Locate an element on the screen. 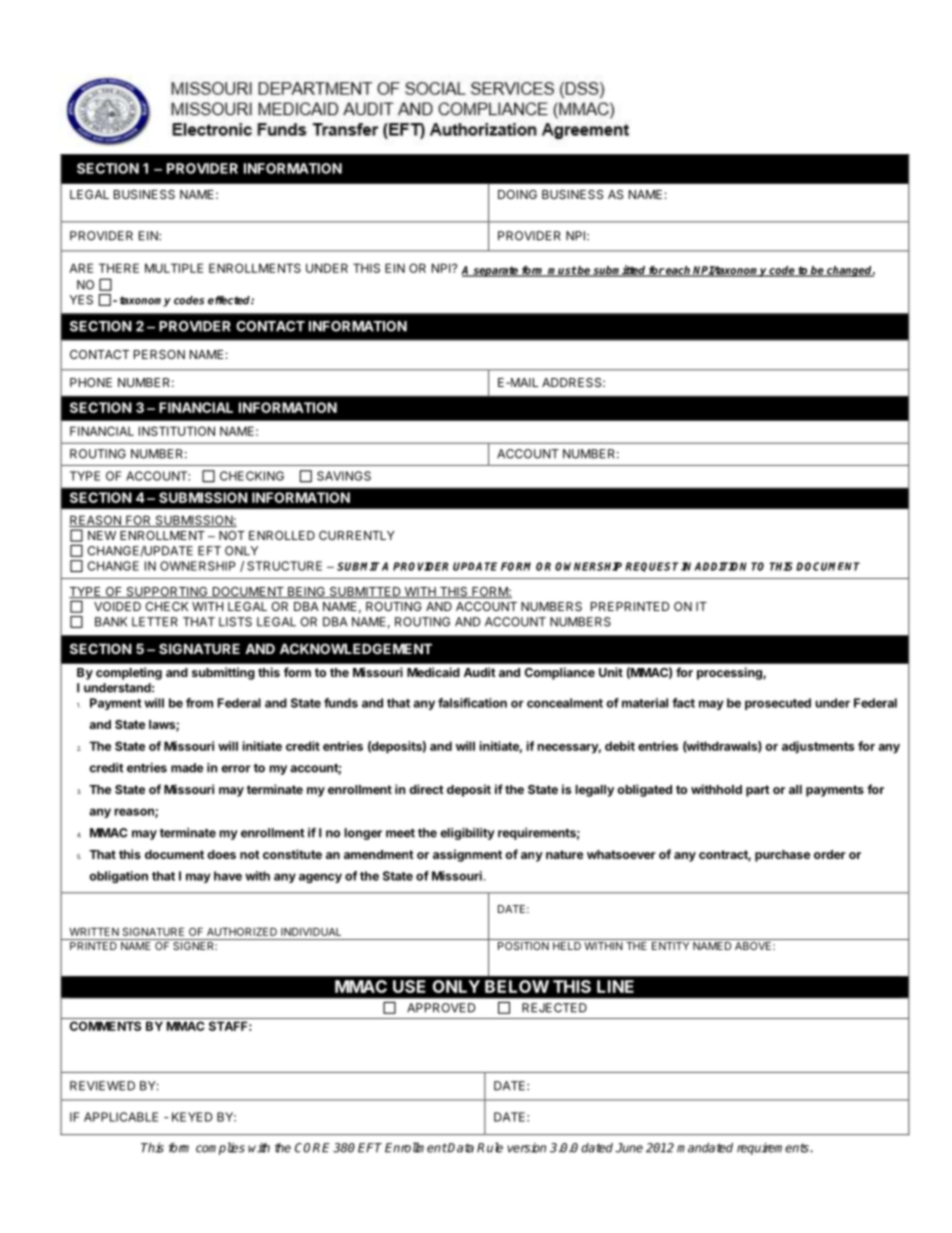 Image resolution: width=952 pixels, height=1233 pixels. DOING is located at coordinates (517, 194).
